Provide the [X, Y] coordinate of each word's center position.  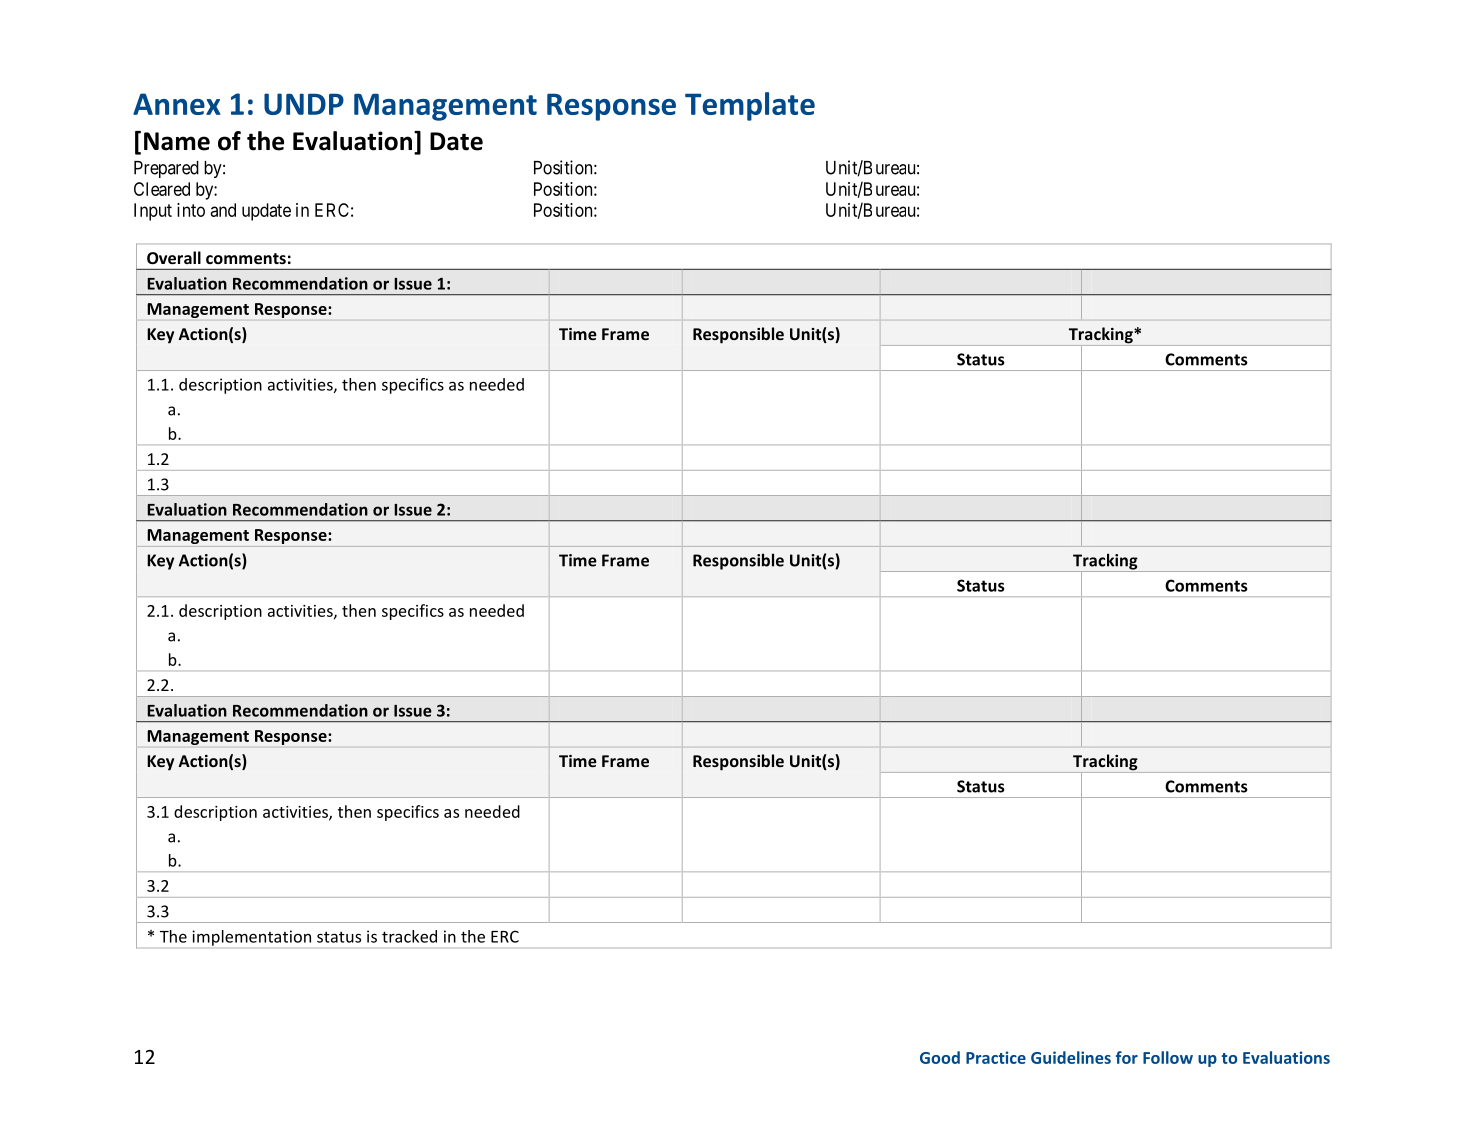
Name [177, 141]
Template [750, 106]
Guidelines [1071, 1057]
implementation [251, 938]
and [223, 210]
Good [940, 1057]
